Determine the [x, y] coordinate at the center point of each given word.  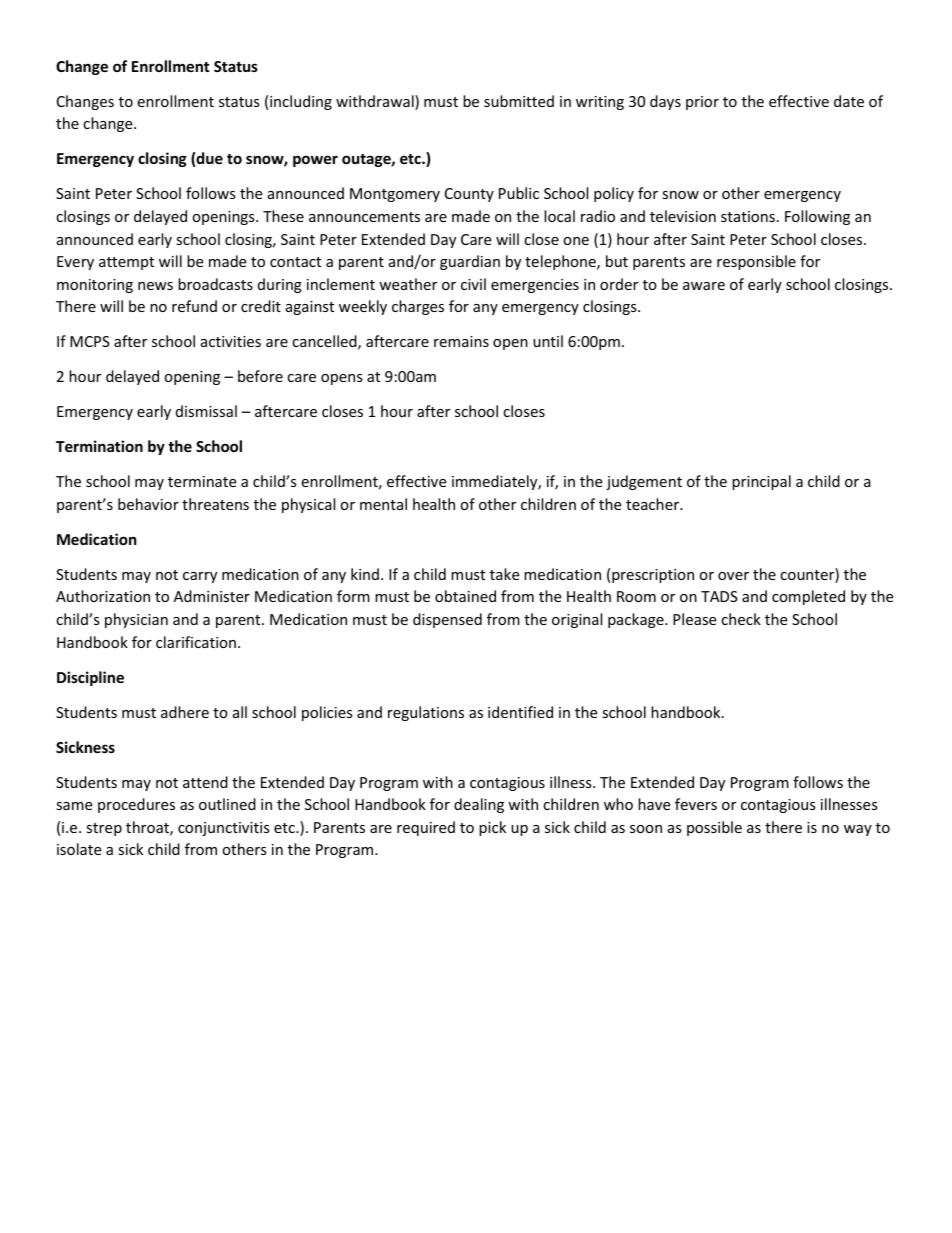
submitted [519, 101]
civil [473, 284]
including [301, 102]
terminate [202, 481]
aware [704, 286]
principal [761, 482]
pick [492, 828]
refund [194, 306]
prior [702, 103]
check [741, 619]
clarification [196, 642]
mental [383, 504]
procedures [136, 805]
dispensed [447, 620]
